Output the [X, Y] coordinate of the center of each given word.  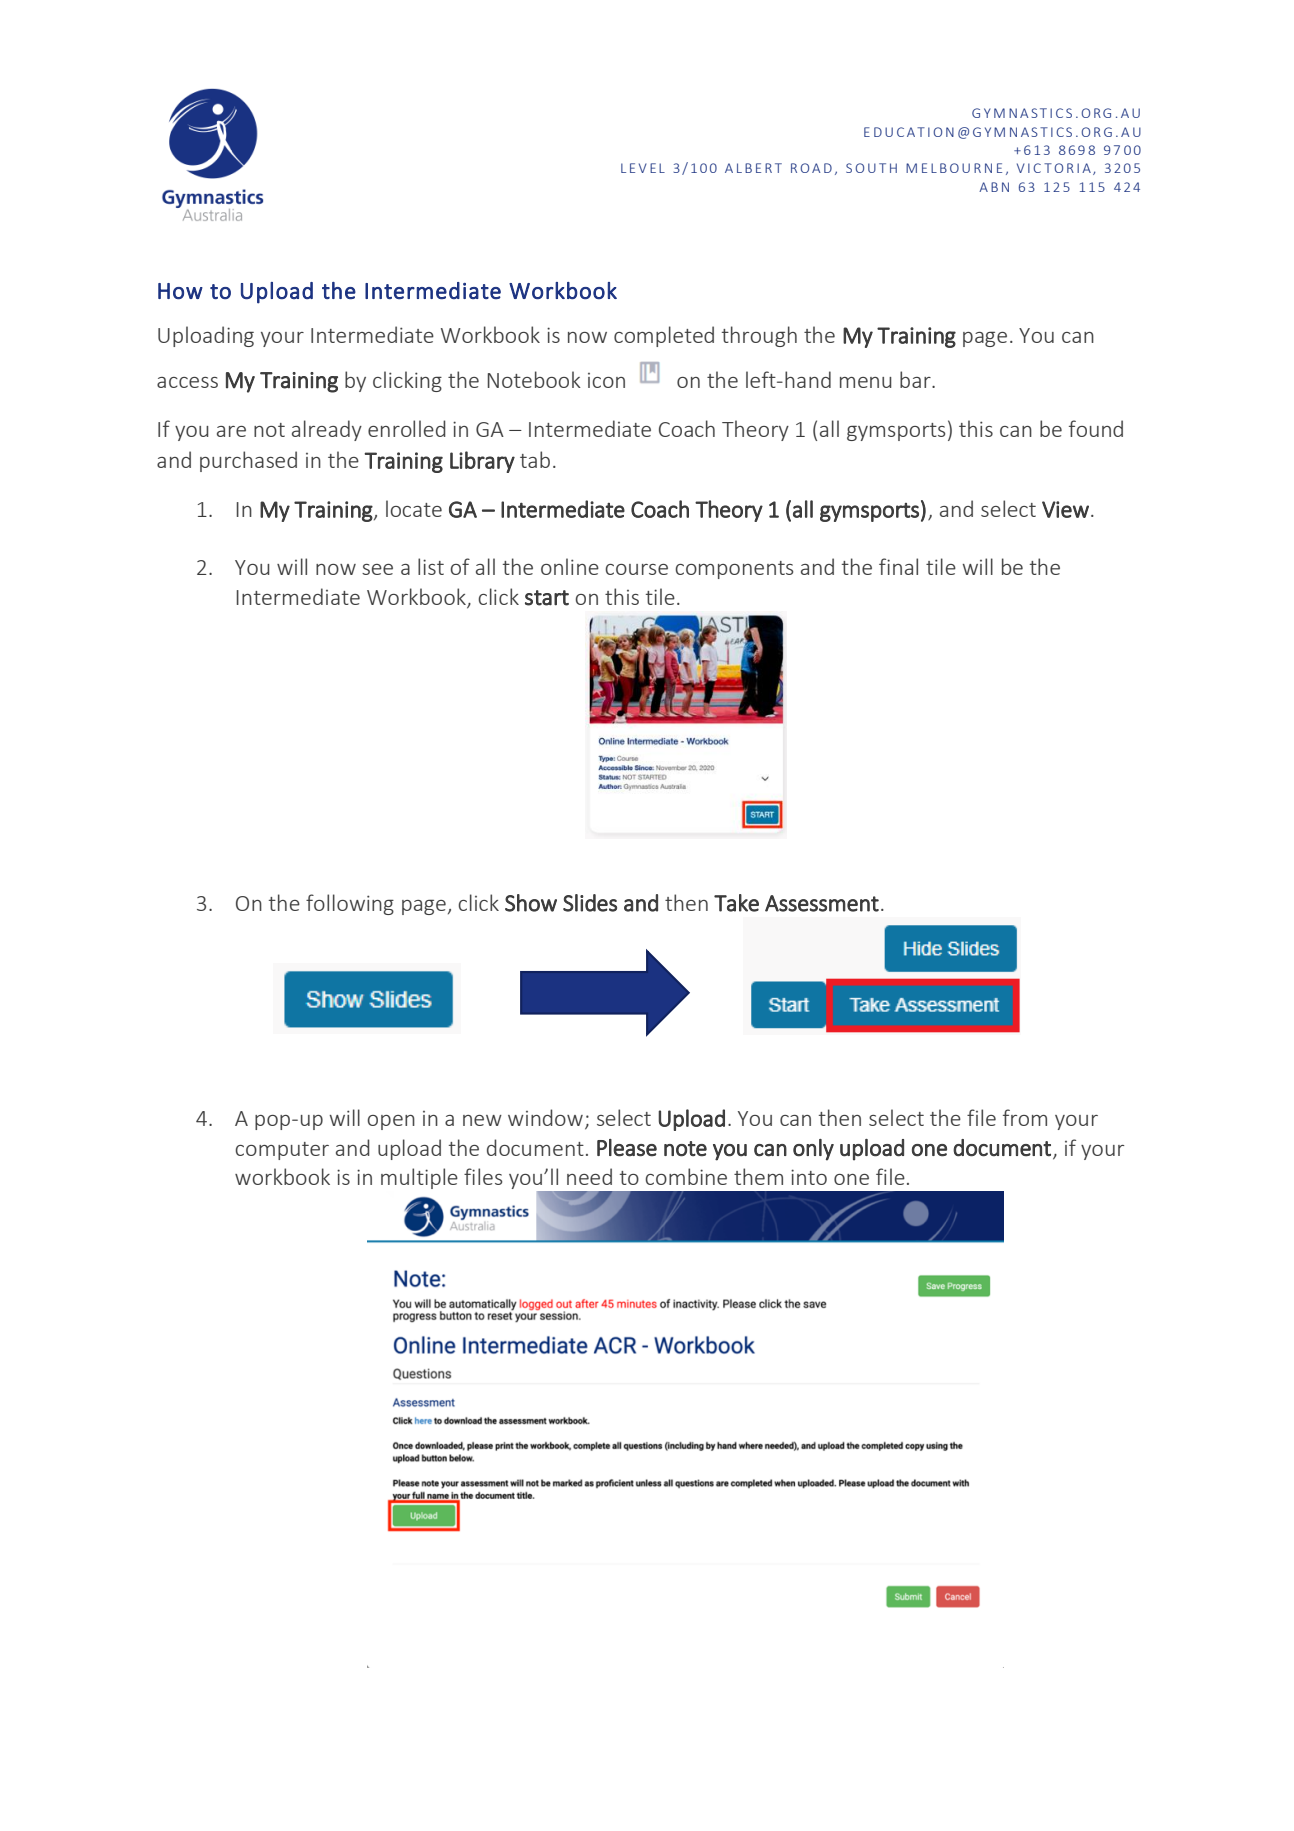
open [391, 1122]
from [1025, 1117]
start [547, 598]
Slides [590, 903]
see [377, 569]
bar [916, 379]
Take [736, 903]
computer [282, 1151]
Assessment [822, 903]
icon [606, 380]
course [636, 569]
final [898, 566]
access [187, 382]
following [350, 904]
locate [414, 508]
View [1065, 509]
